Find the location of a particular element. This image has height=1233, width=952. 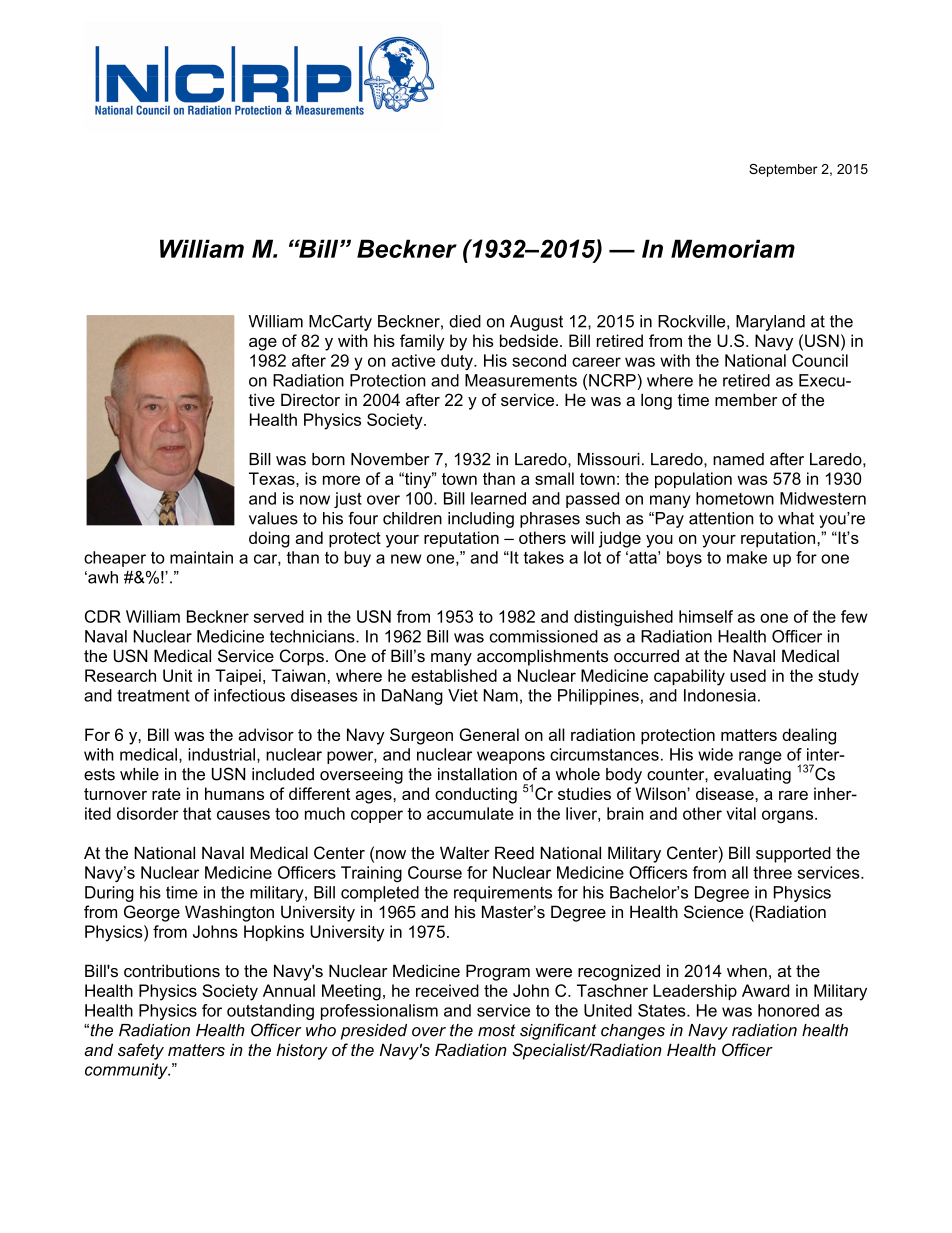

served is located at coordinates (278, 616).
